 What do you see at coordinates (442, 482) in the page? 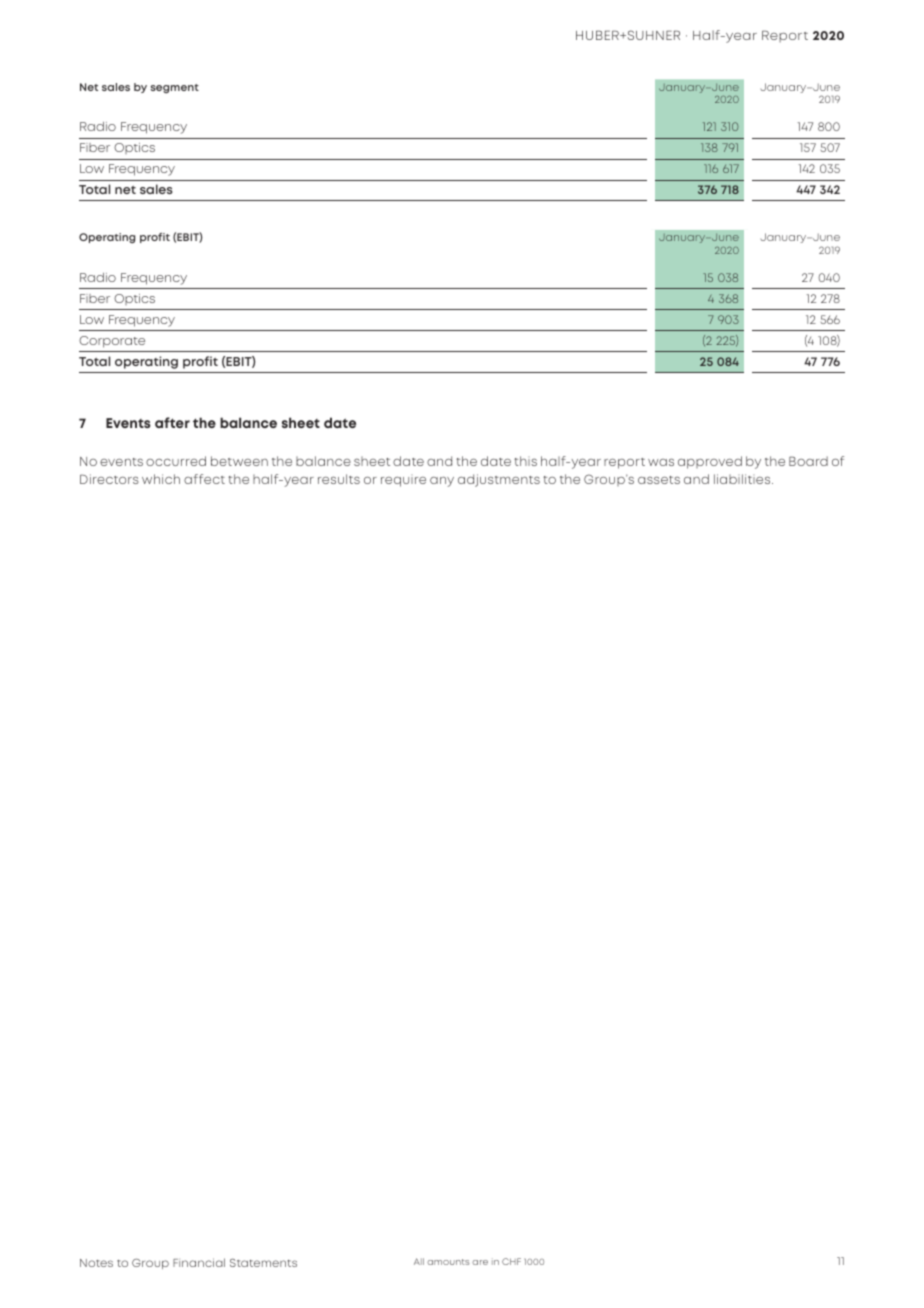
I see `any` at bounding box center [442, 482].
